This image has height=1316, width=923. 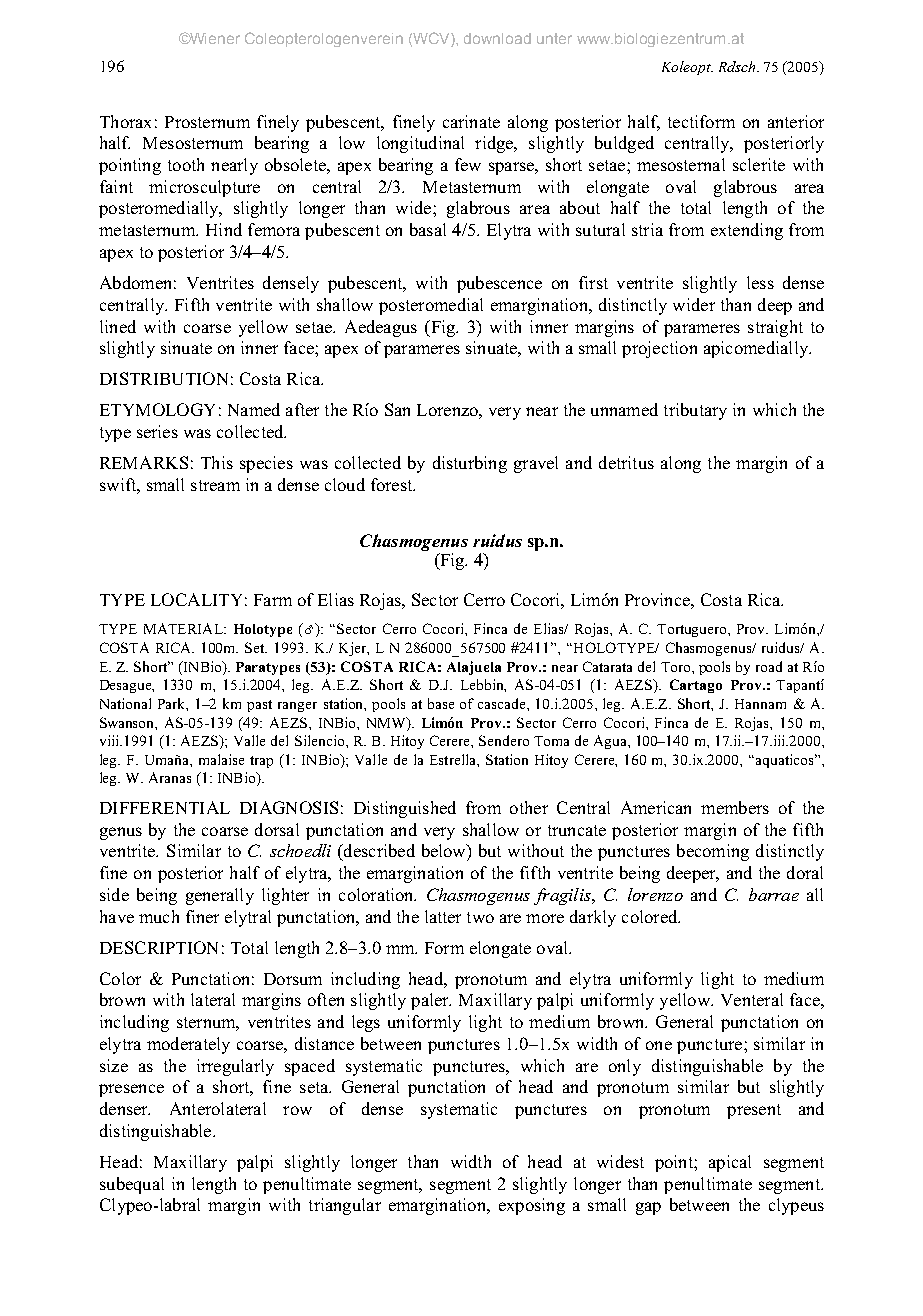 What do you see at coordinates (214, 38) in the image?
I see `Wiener` at bounding box center [214, 38].
